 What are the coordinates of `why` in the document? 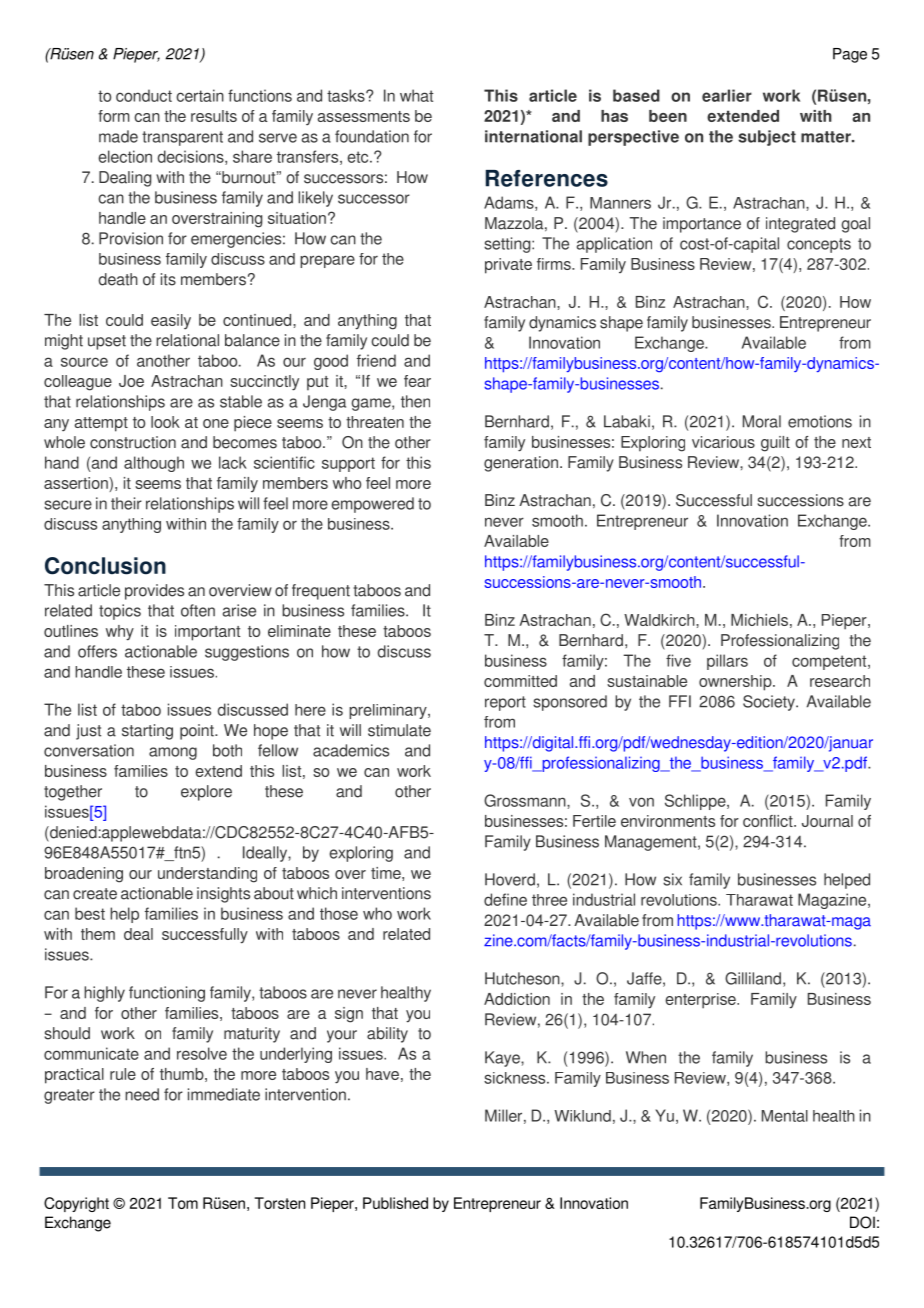 It's located at (120, 633).
